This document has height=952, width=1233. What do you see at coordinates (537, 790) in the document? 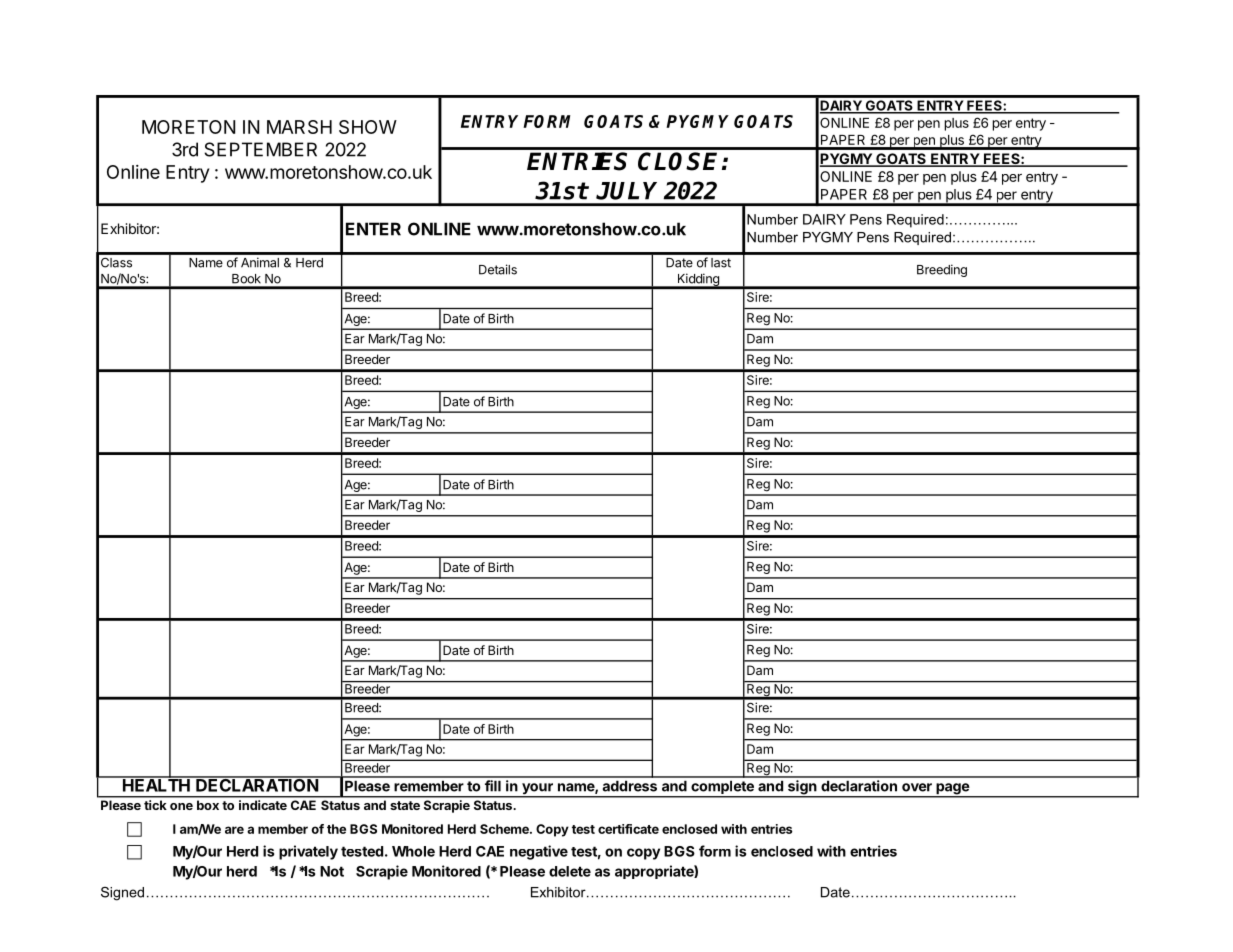
I see `your` at bounding box center [537, 790].
